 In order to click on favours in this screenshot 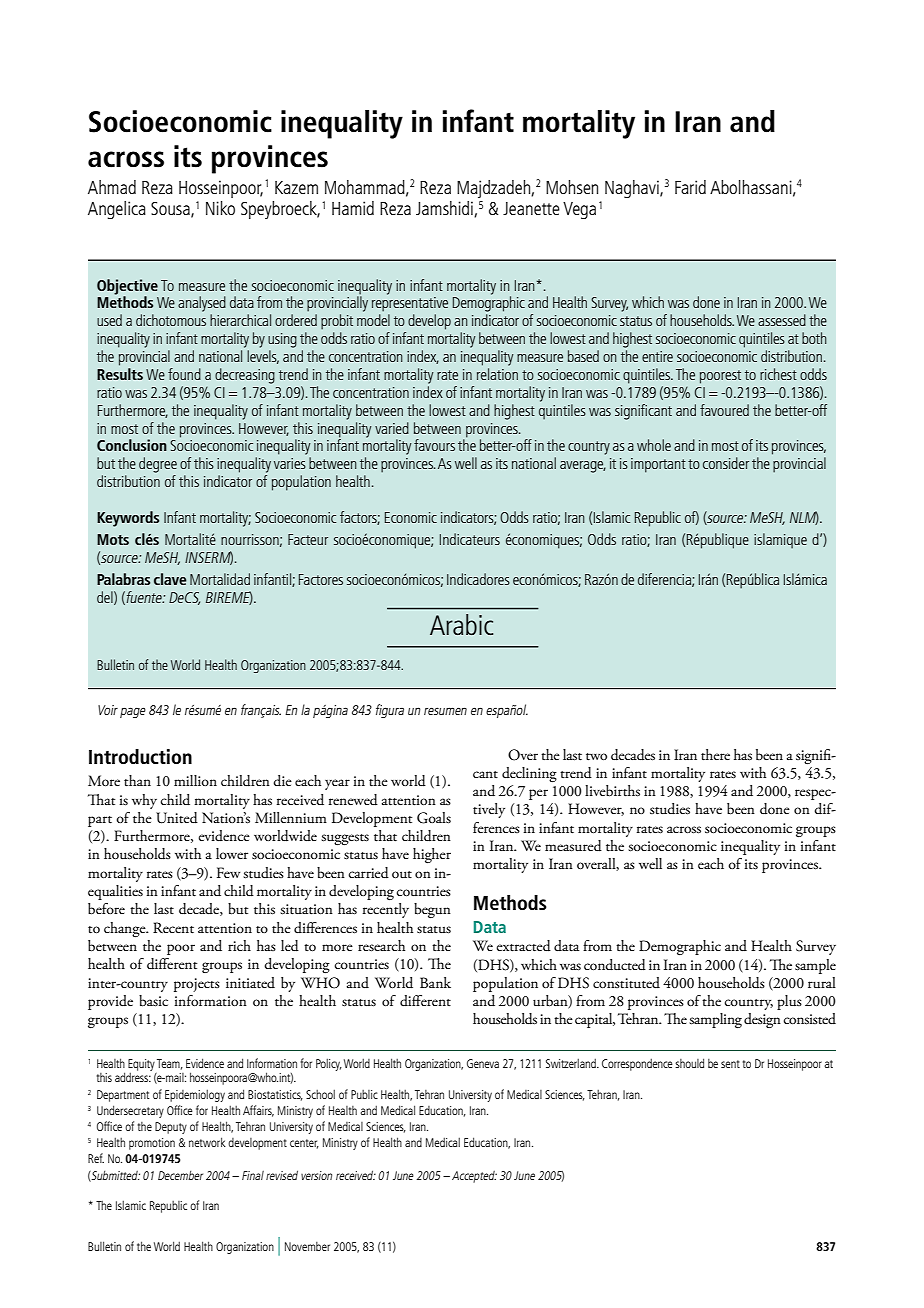, I will do `click(434, 445)`.
